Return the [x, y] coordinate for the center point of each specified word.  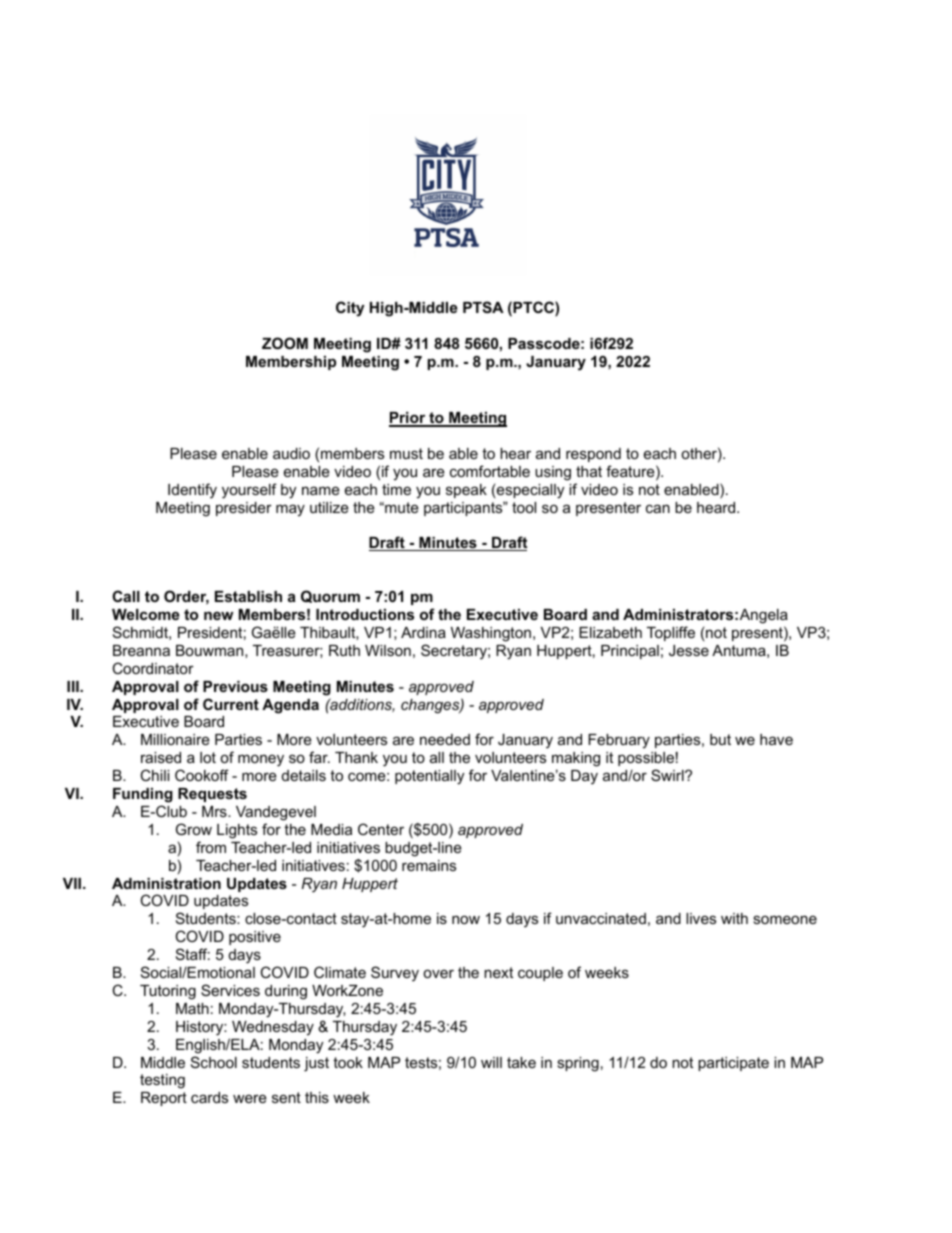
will [491, 1062]
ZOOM [285, 343]
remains [429, 865]
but [720, 739]
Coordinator [153, 668]
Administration [166, 883]
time [396, 489]
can [658, 508]
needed [445, 739]
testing [162, 1081]
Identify [192, 491]
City [350, 309]
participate [733, 1064]
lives [701, 918]
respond [593, 455]
